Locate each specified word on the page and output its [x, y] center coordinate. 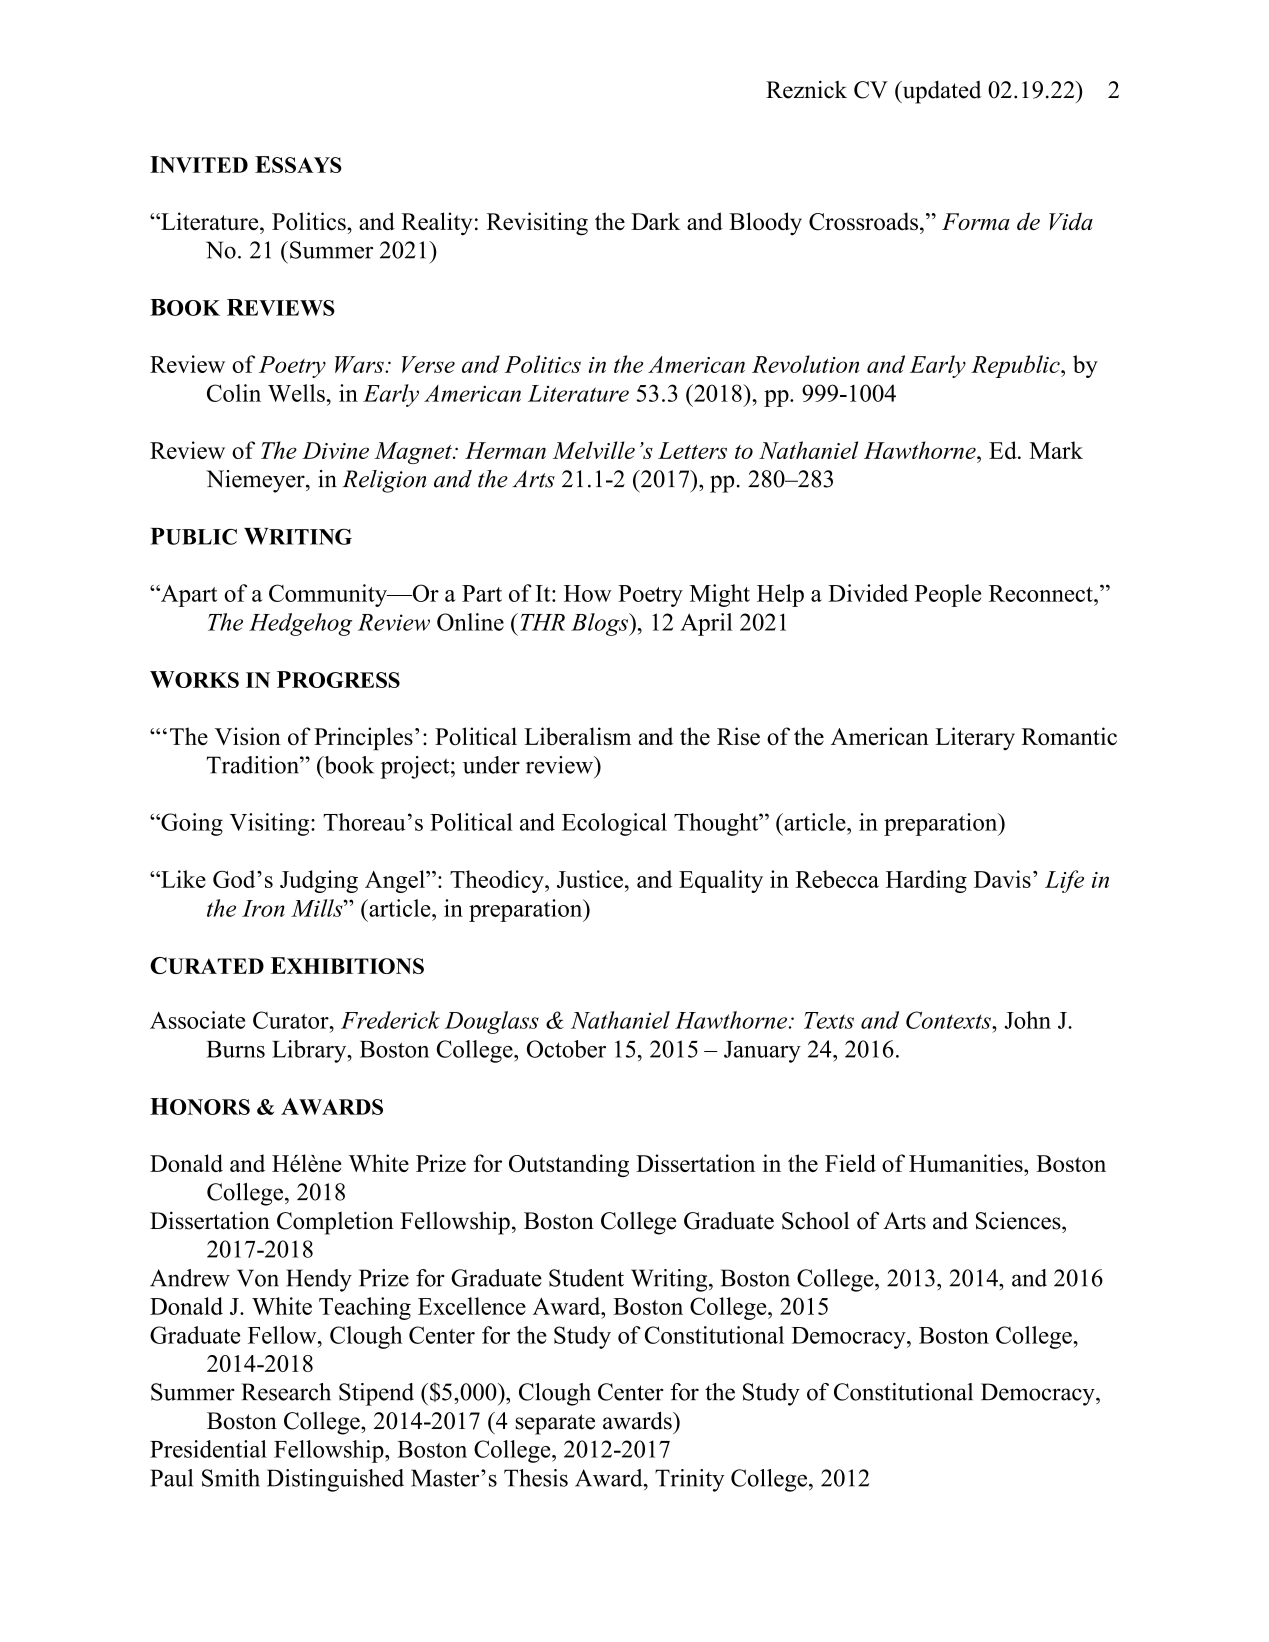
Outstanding [569, 1165]
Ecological [614, 824]
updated [940, 92]
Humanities [967, 1163]
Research [286, 1392]
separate [555, 1424]
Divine [335, 450]
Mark [1056, 450]
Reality [436, 224]
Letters [692, 450]
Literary [975, 738]
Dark [655, 221]
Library [310, 1051]
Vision [248, 736]
